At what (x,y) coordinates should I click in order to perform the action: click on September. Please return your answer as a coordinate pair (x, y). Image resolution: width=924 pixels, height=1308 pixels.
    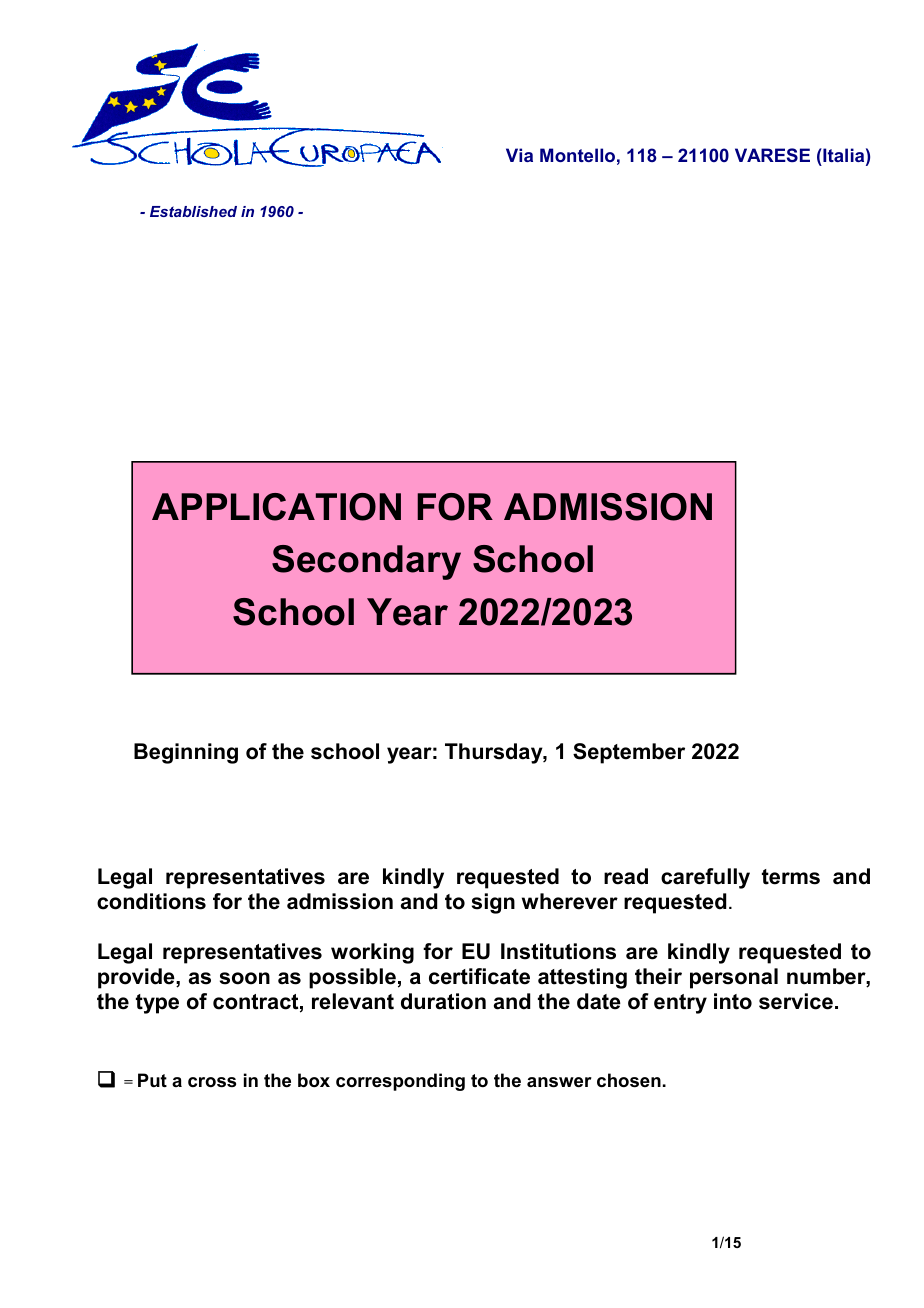
    Looking at the image, I should click on (629, 753).
